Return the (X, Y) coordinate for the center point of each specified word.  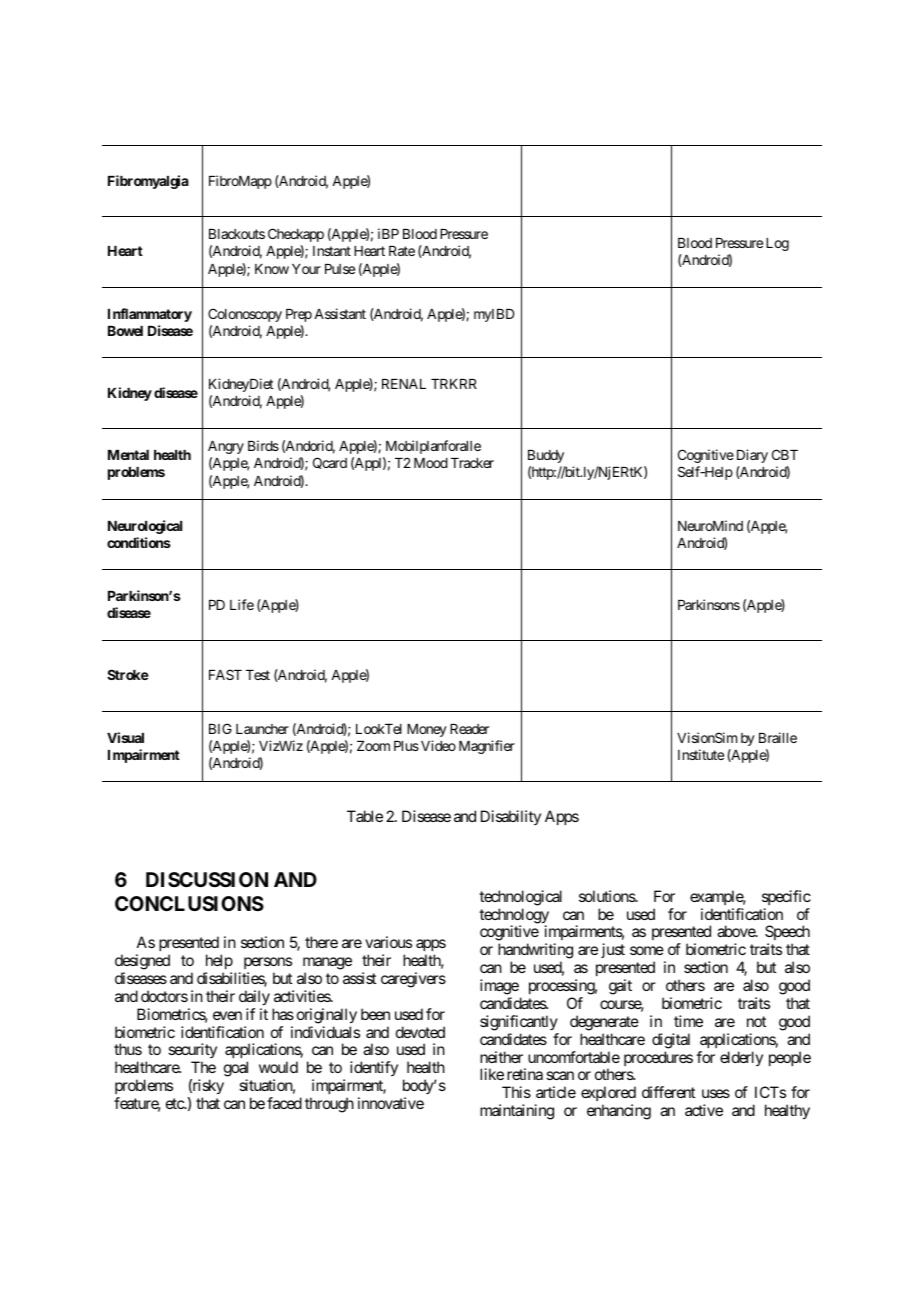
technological (520, 898)
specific (786, 897)
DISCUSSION (207, 879)
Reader (469, 729)
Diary (752, 456)
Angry (226, 447)
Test (258, 675)
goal (236, 1070)
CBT (785, 454)
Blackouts (237, 234)
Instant (332, 251)
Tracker (472, 463)
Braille (778, 737)
